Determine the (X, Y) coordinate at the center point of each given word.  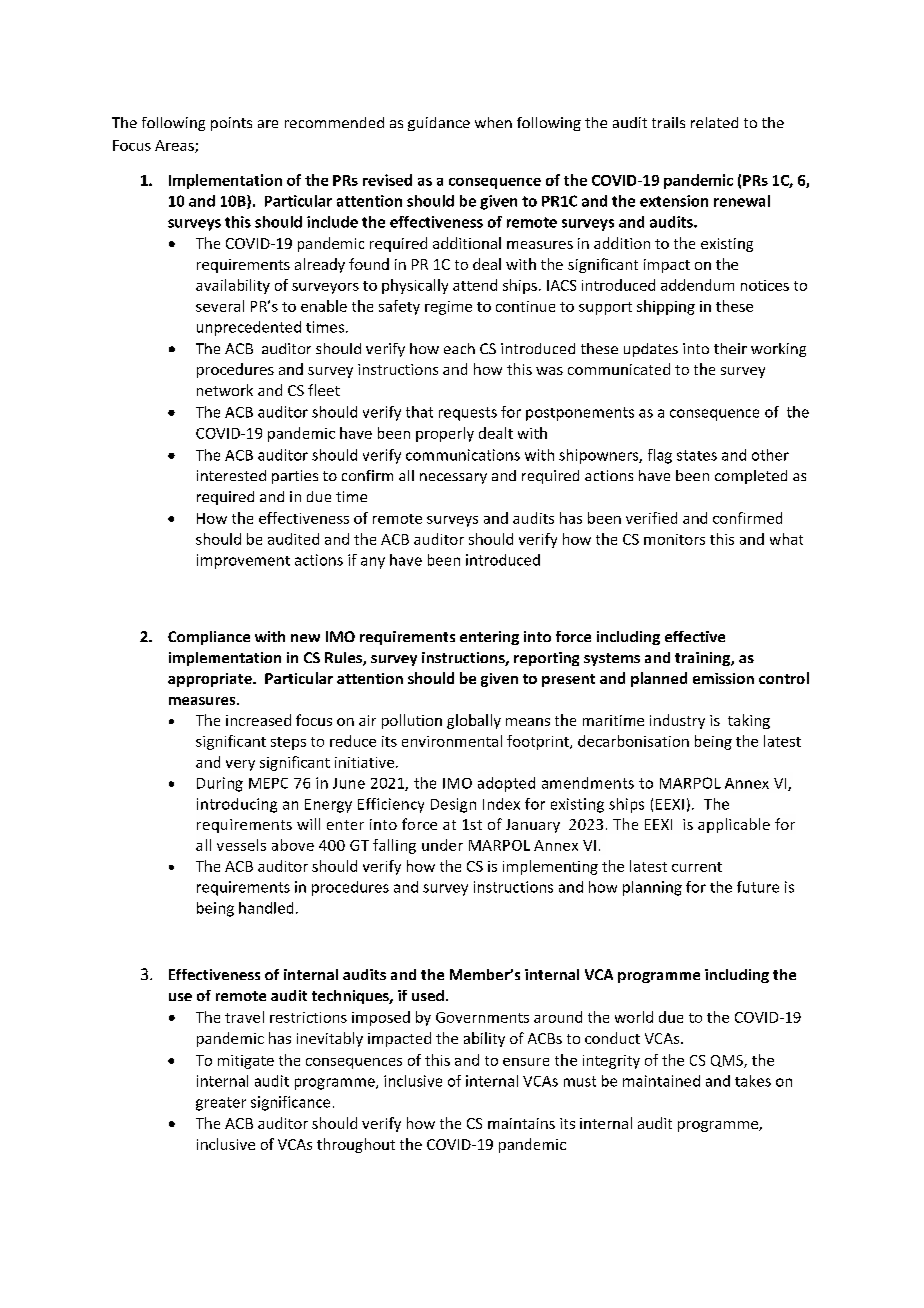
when (493, 122)
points (231, 124)
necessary (453, 478)
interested (231, 475)
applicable (734, 825)
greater (221, 1104)
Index (501, 804)
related (714, 122)
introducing (237, 805)
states (697, 455)
